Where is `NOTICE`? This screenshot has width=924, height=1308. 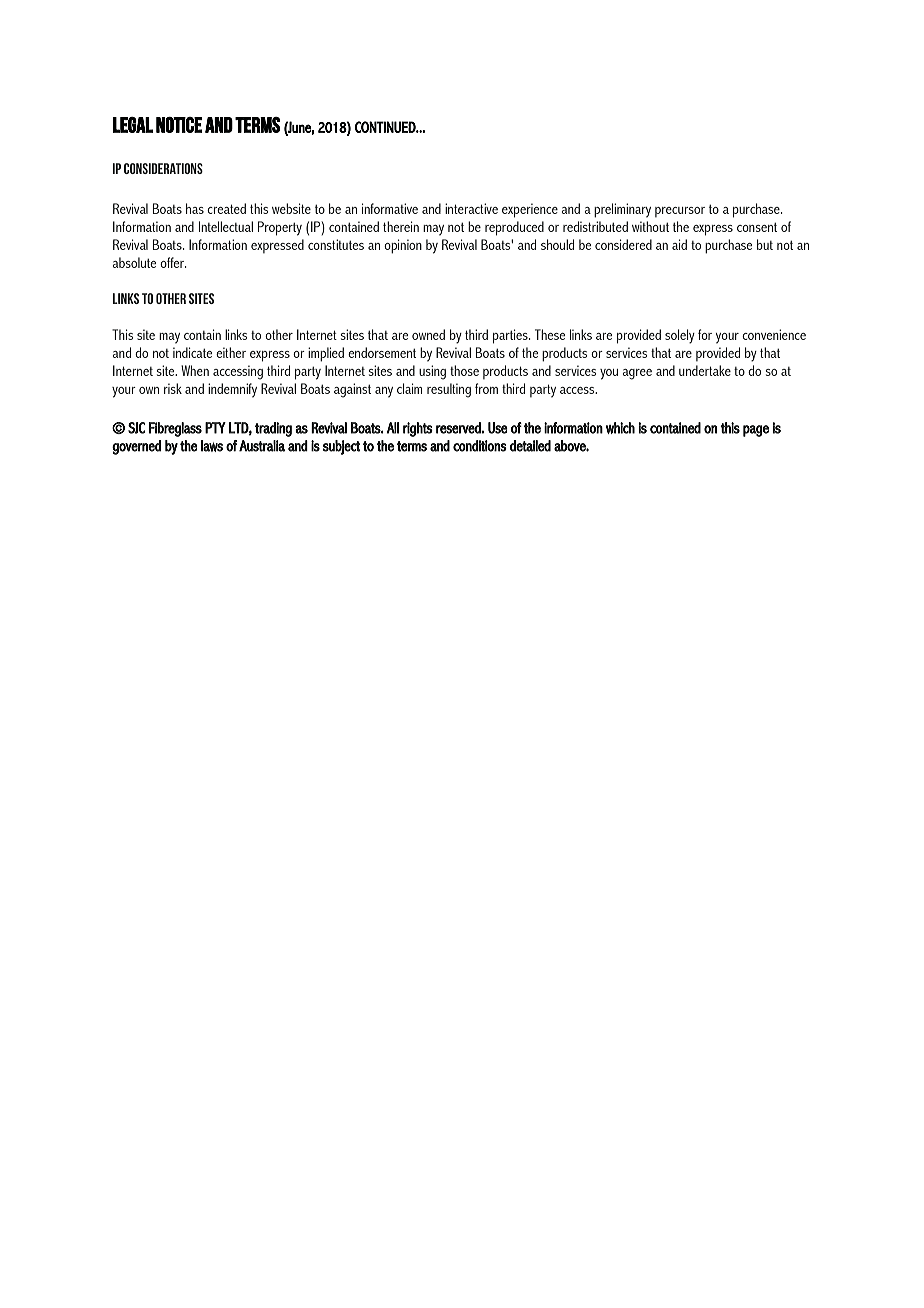
NOTICE is located at coordinates (179, 125).
